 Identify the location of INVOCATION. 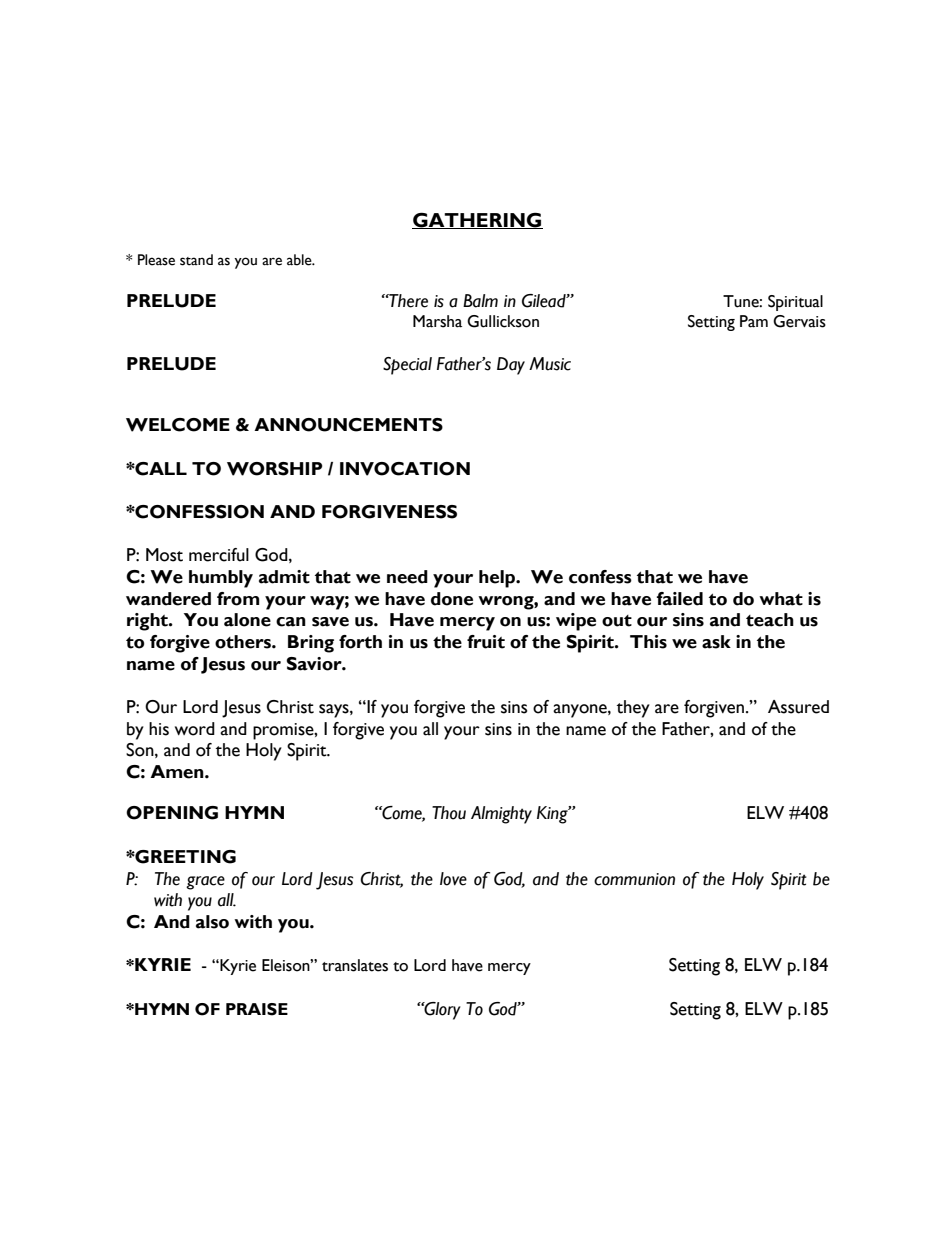
(405, 469).
